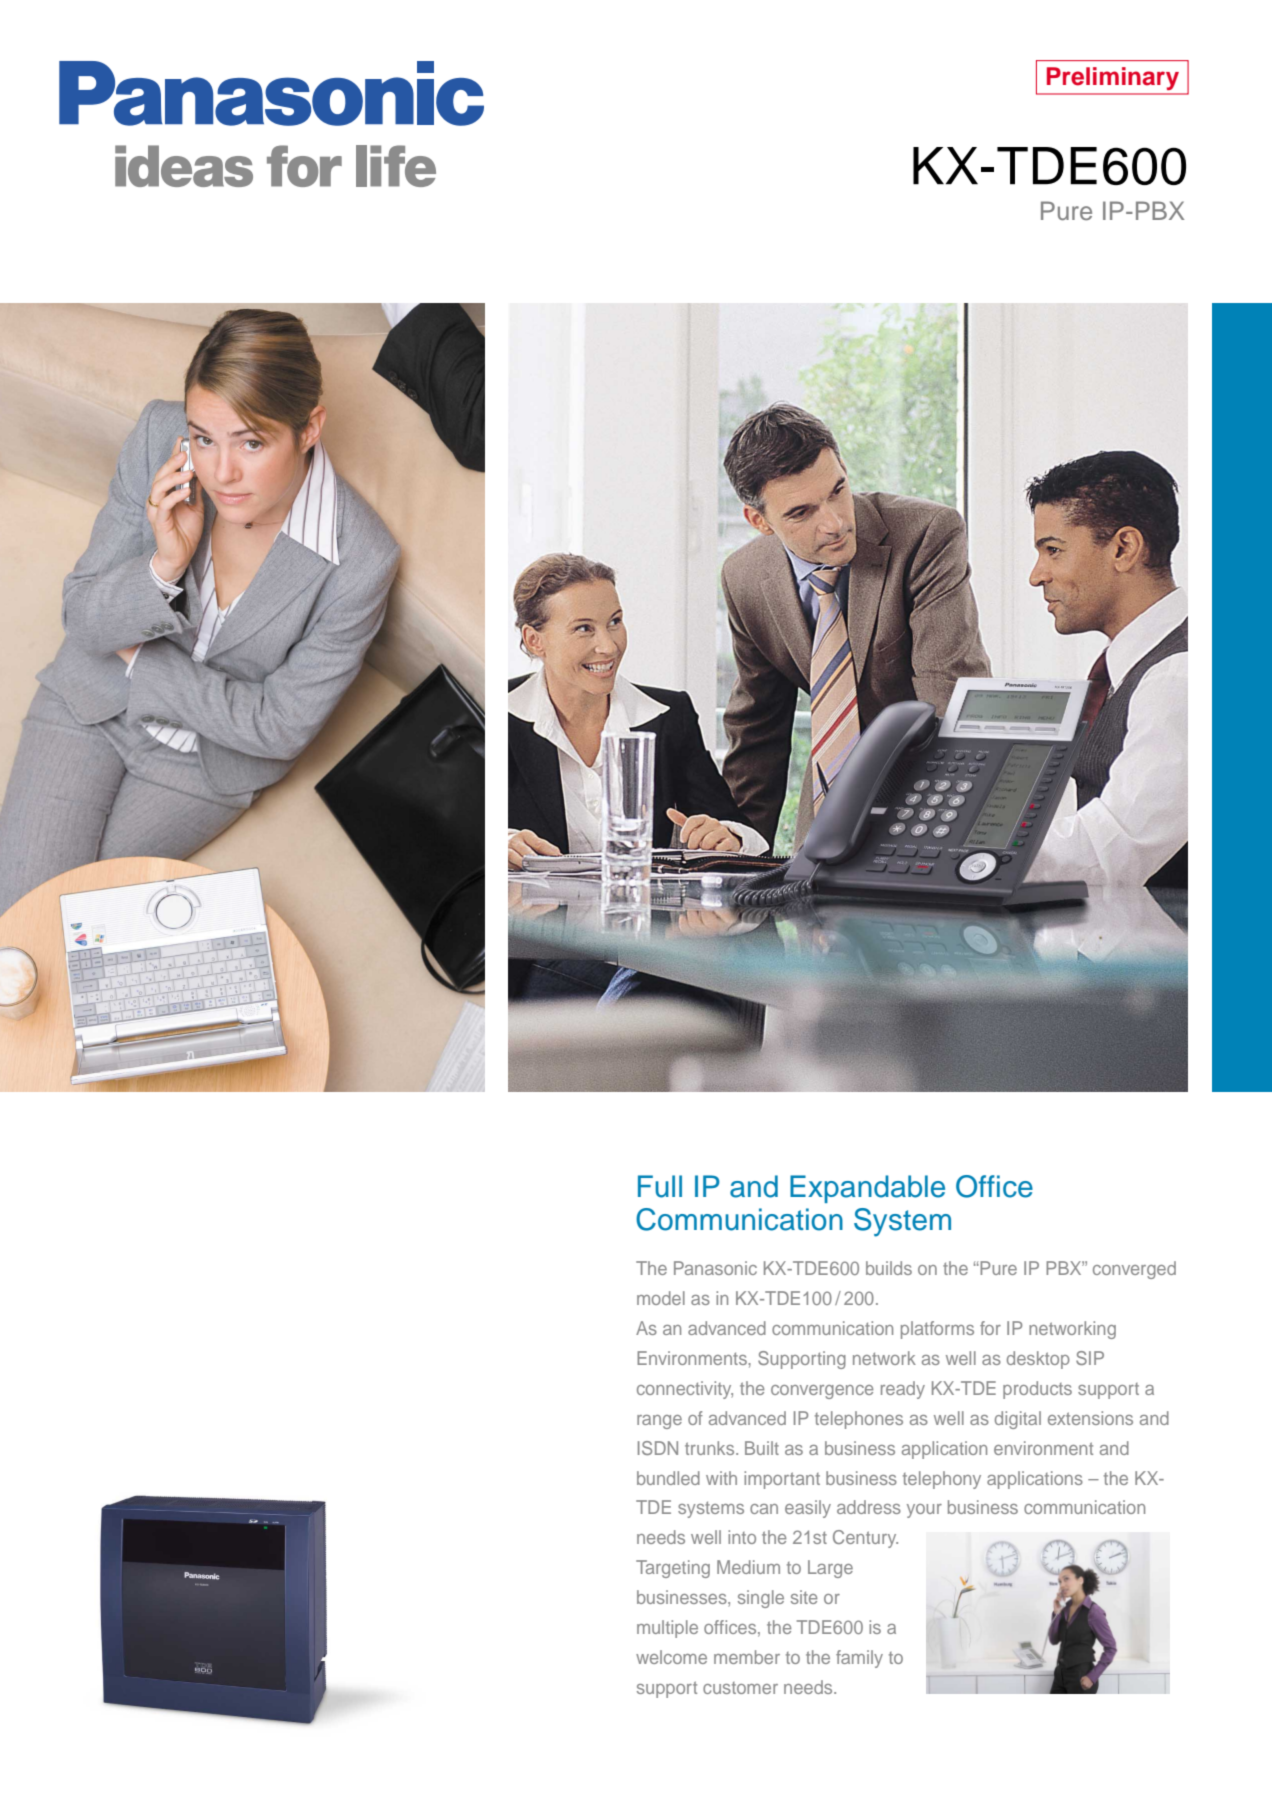 Image resolution: width=1272 pixels, height=1800 pixels. What do you see at coordinates (903, 1390) in the screenshot?
I see `ready` at bounding box center [903, 1390].
